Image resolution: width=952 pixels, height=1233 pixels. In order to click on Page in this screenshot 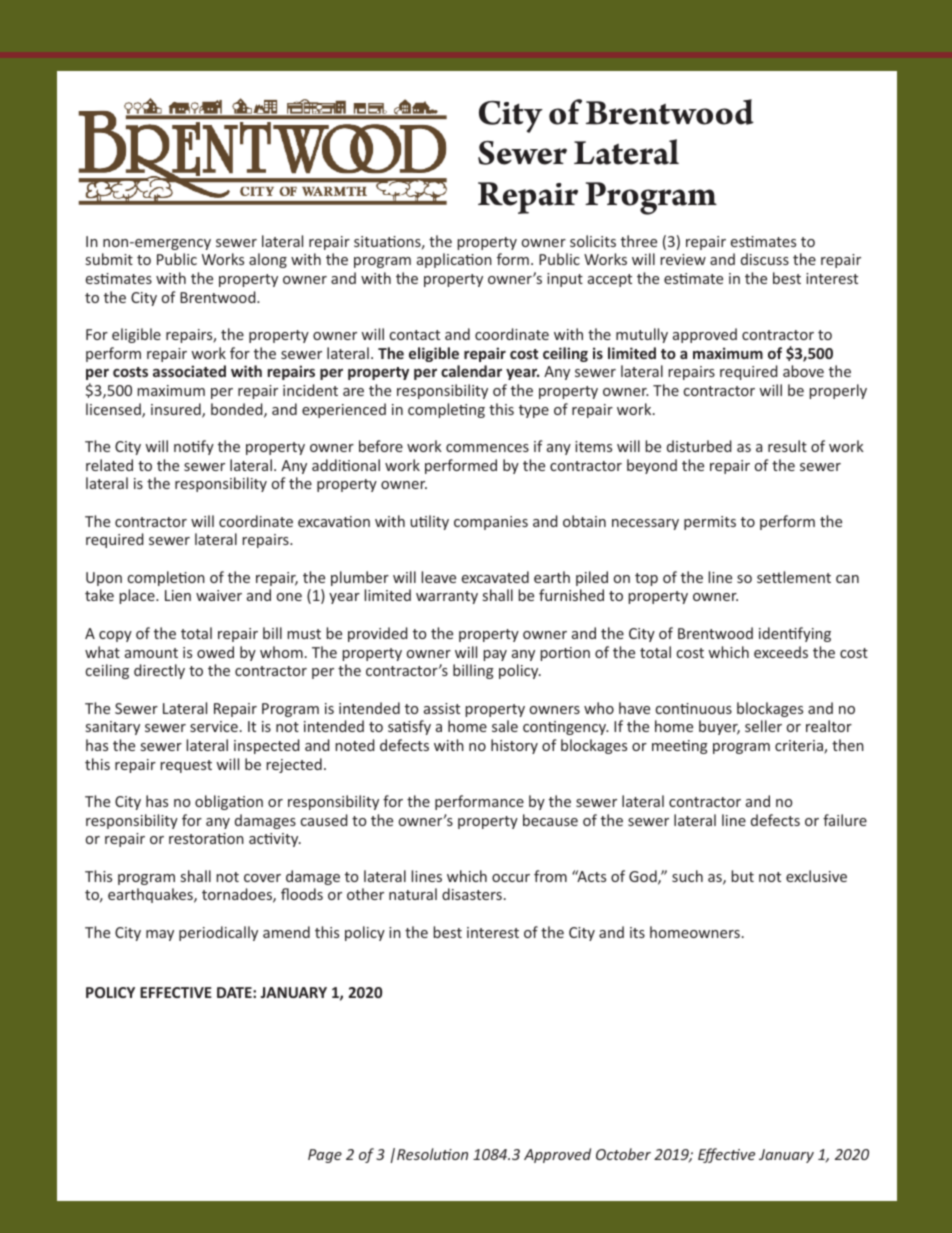, I will do `click(325, 1156)`.
